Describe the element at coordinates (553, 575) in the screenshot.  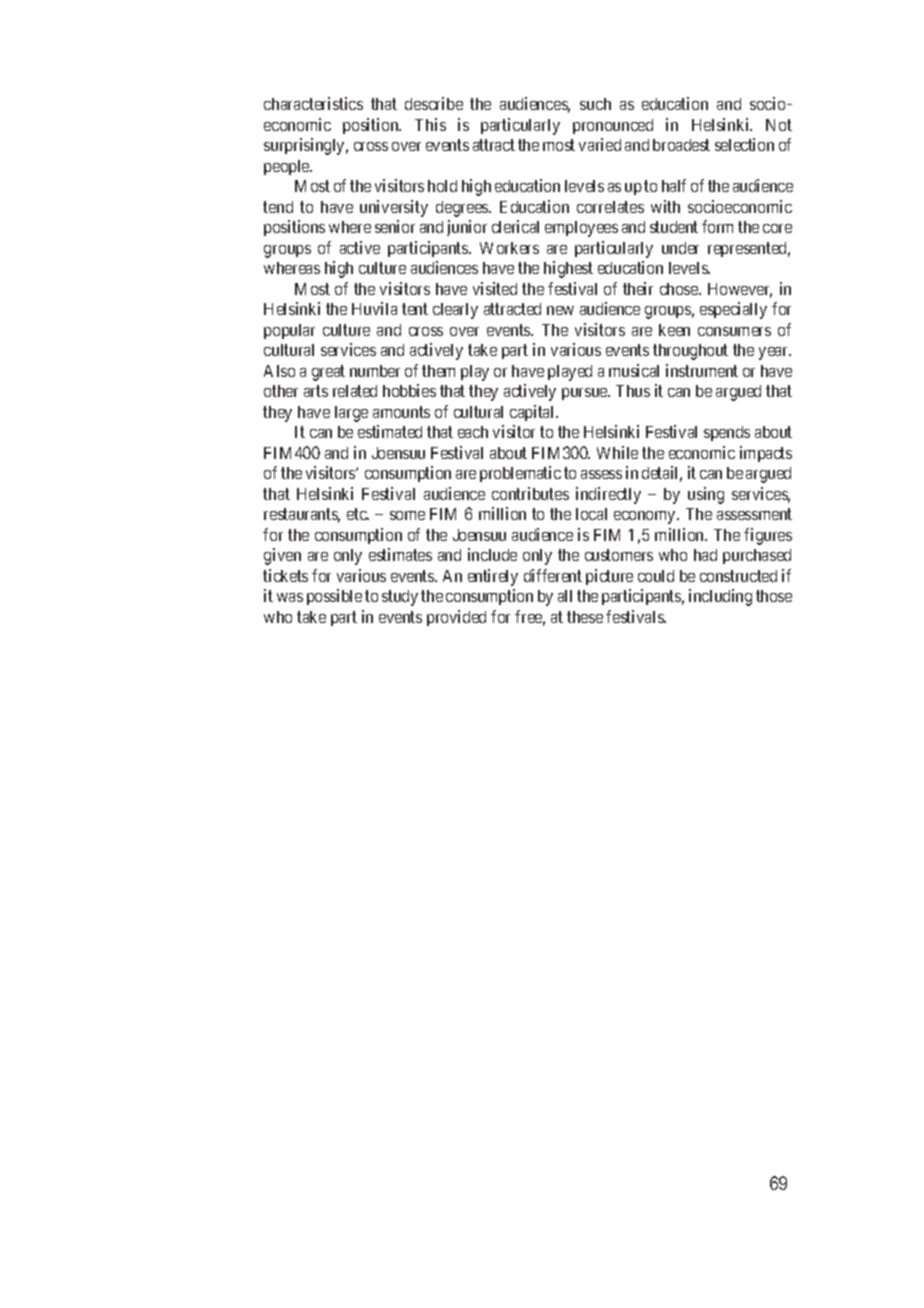
I see `different` at that location.
